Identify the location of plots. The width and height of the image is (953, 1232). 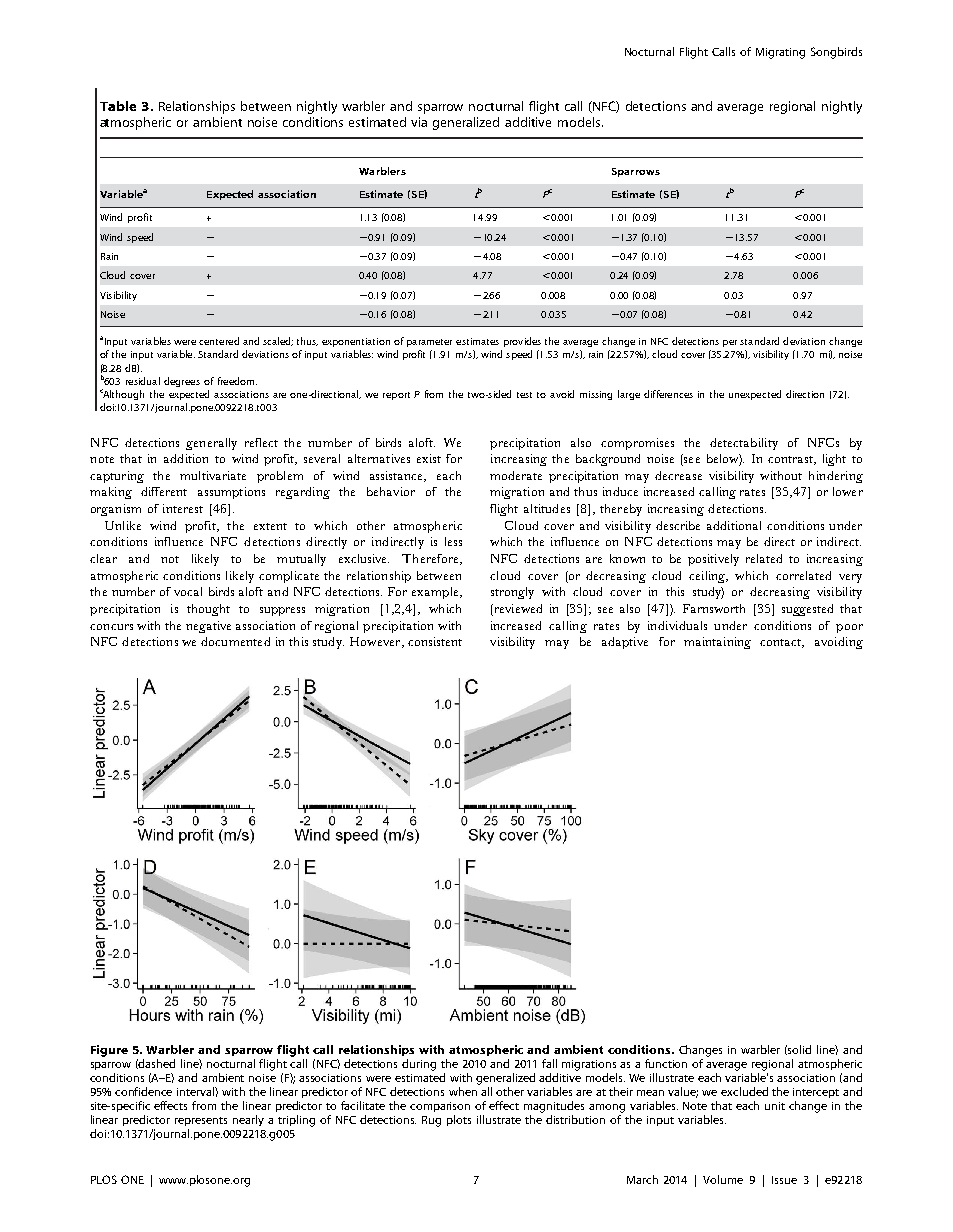
(459, 1120).
